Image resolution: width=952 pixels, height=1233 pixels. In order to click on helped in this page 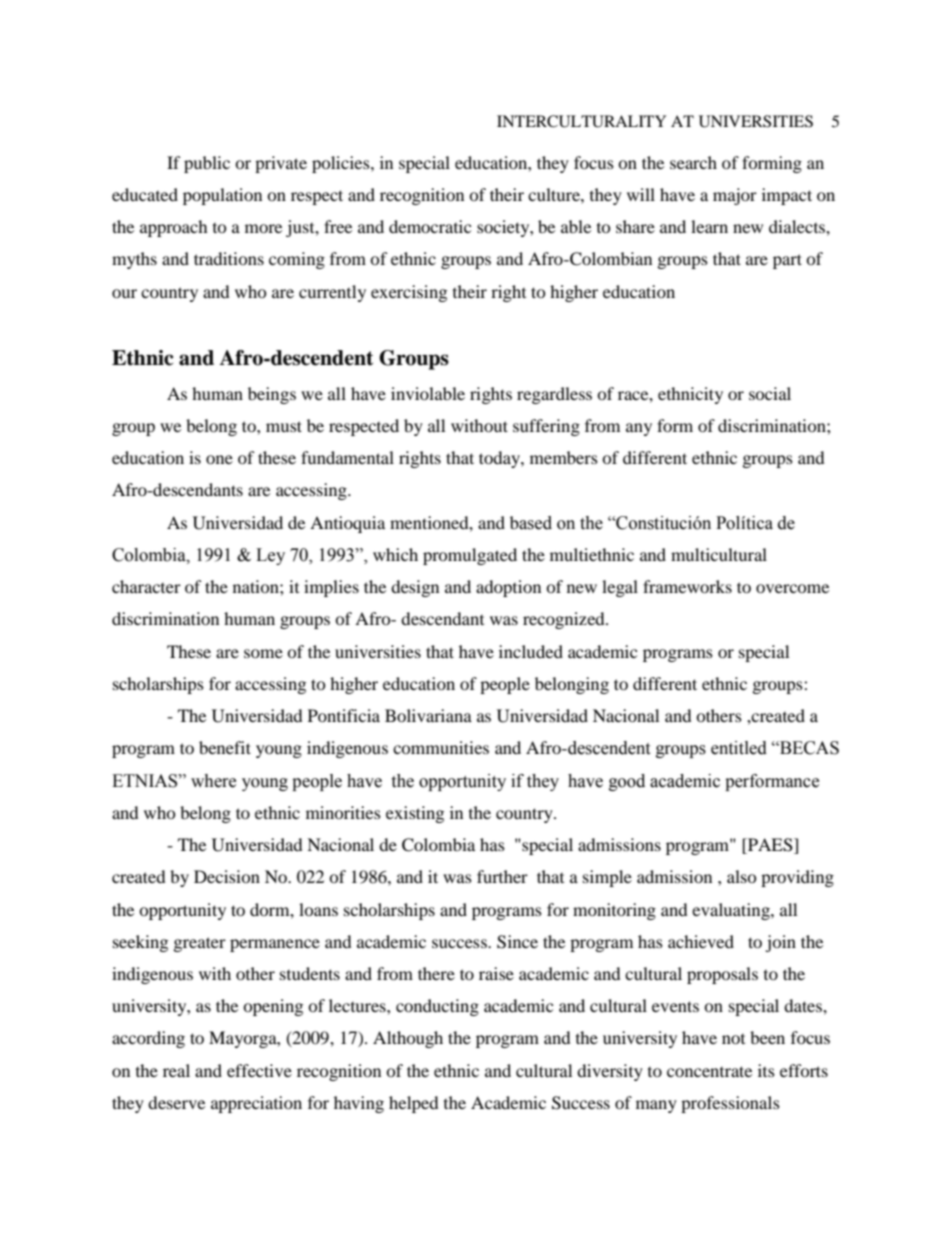, I will do `click(414, 1104)`.
